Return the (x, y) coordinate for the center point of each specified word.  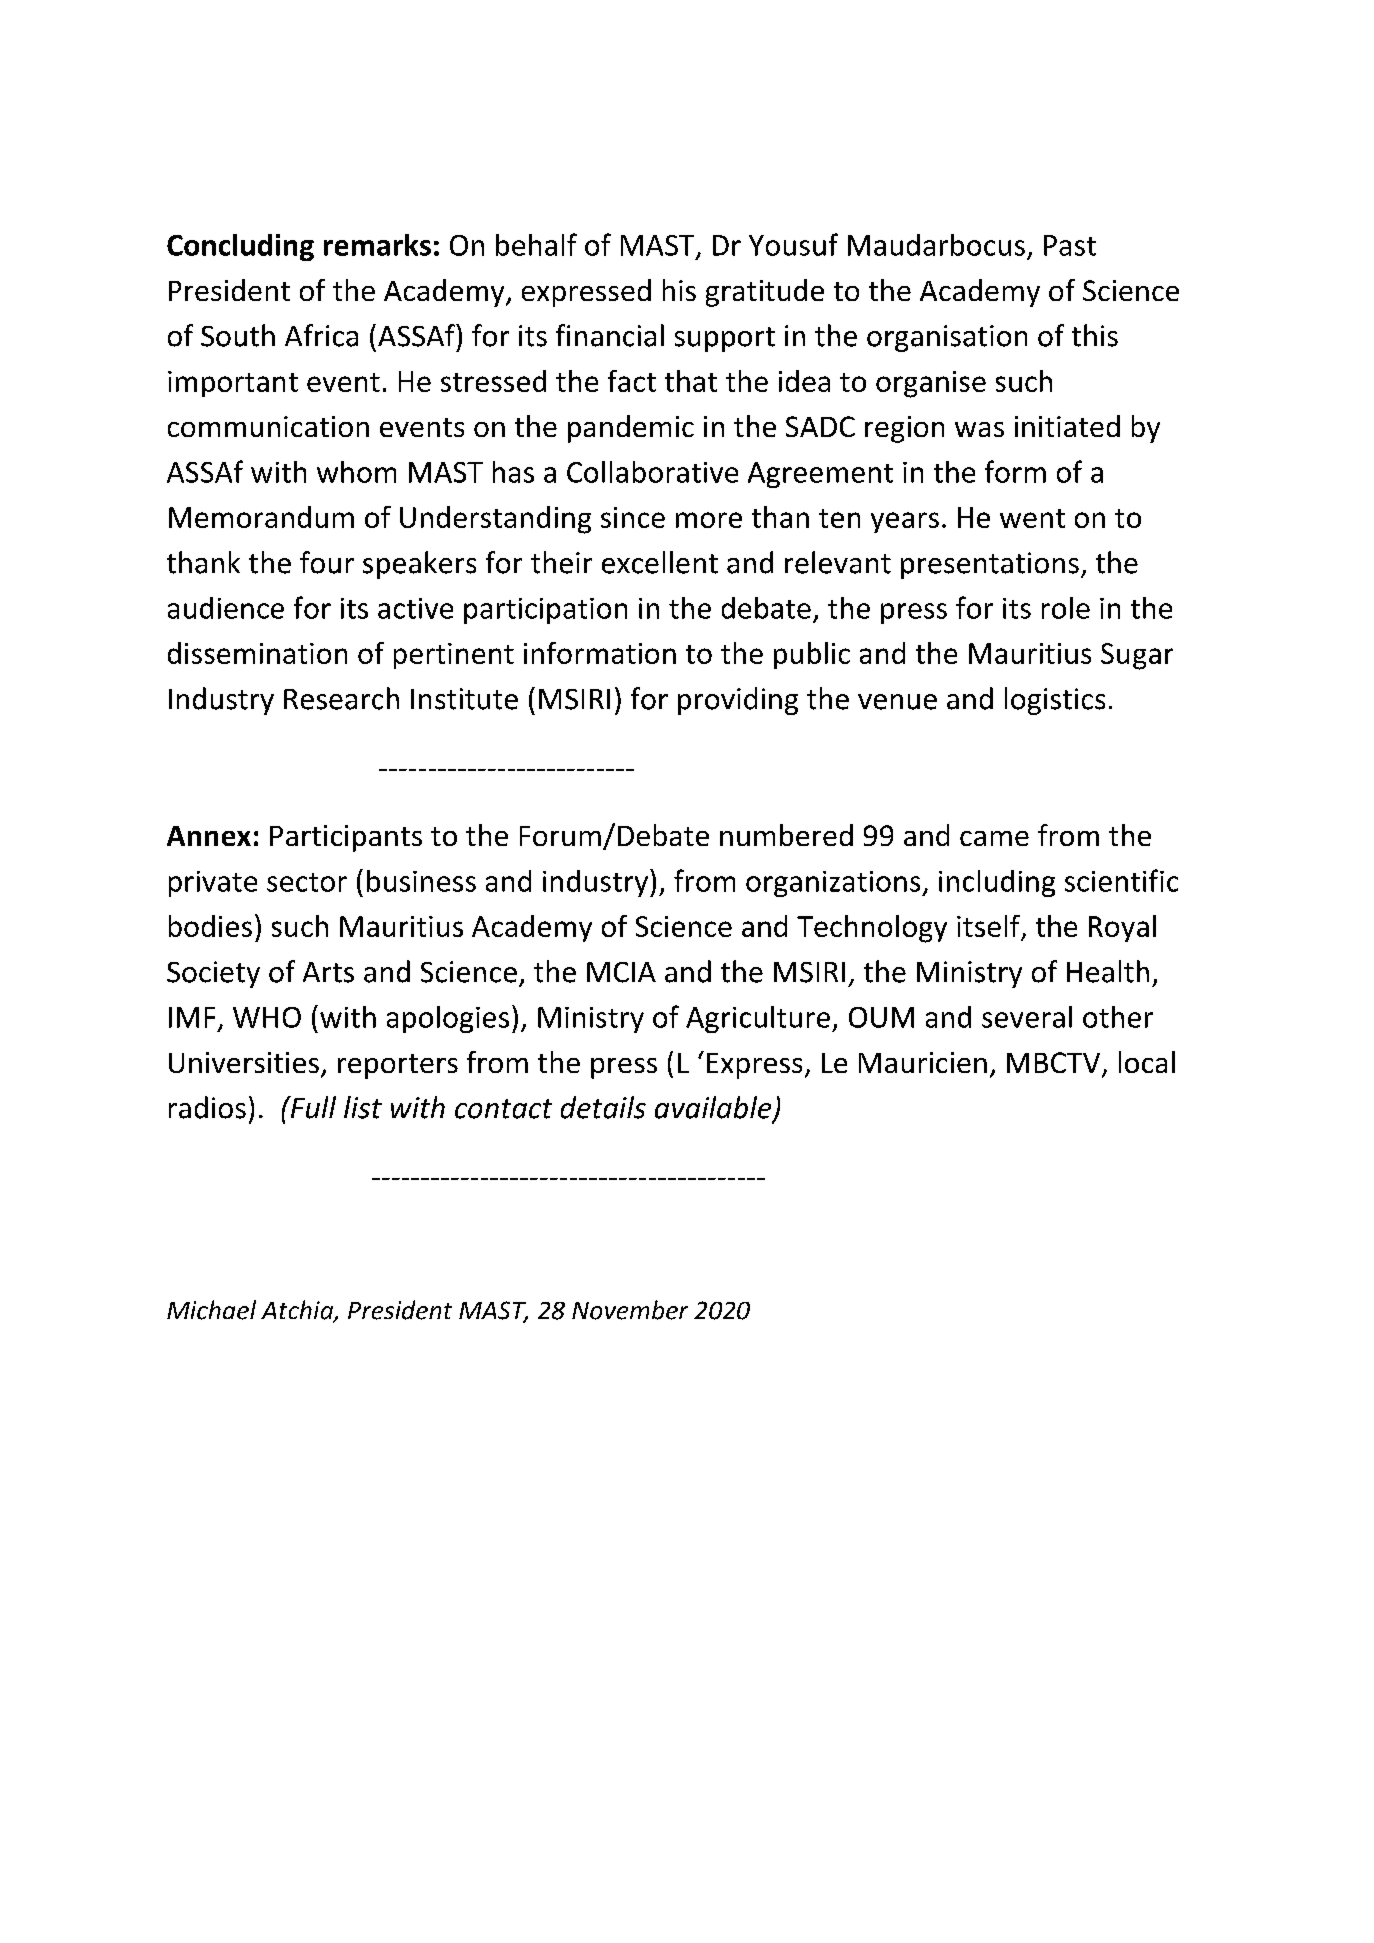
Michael (211, 1310)
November (630, 1310)
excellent (660, 562)
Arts (328, 972)
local (1147, 1062)
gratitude (765, 293)
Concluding (240, 247)
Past (1070, 245)
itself (989, 927)
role (1066, 608)
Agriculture (758, 1019)
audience (226, 608)
